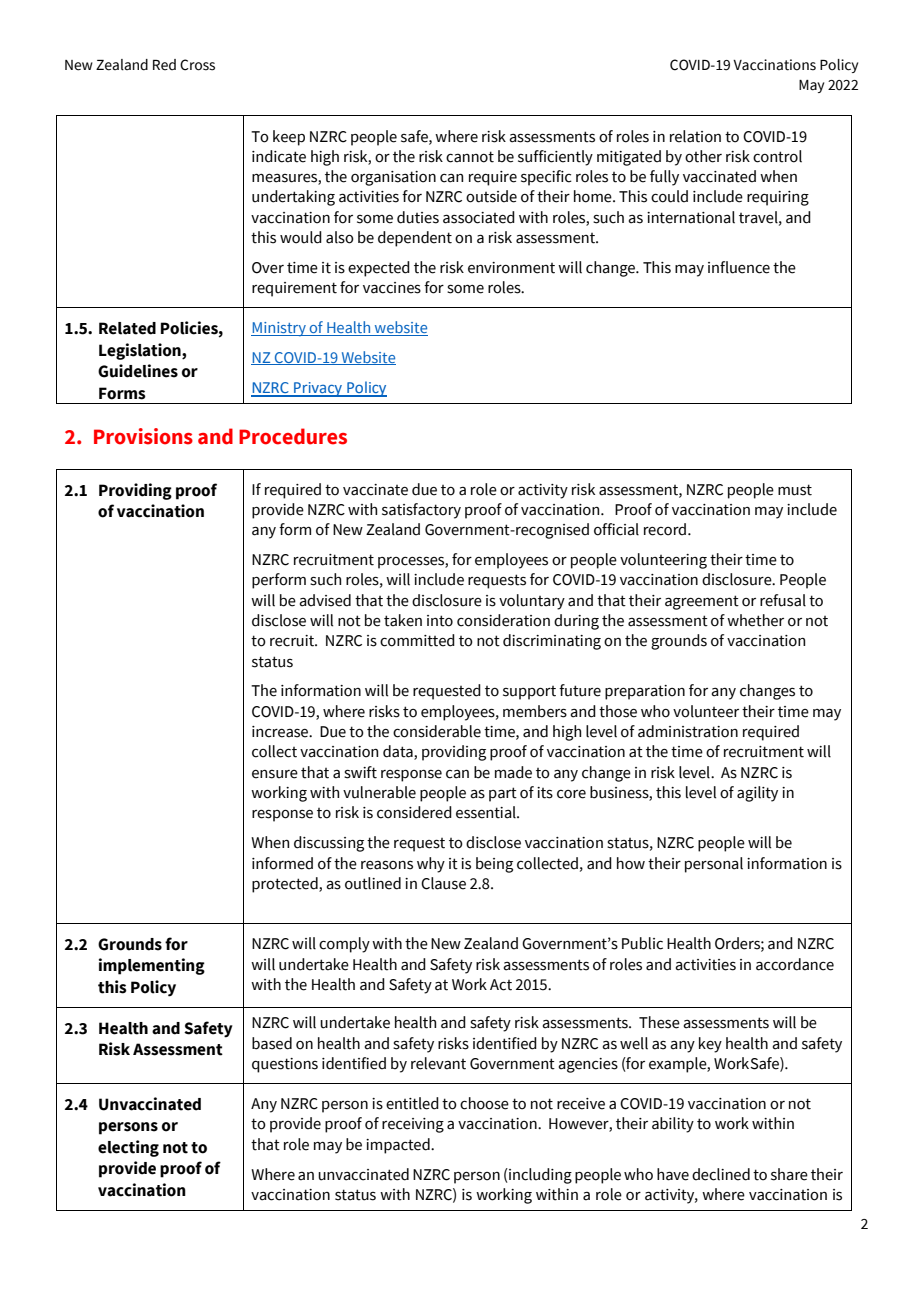 The image size is (924, 1308). Describe the element at coordinates (757, 794) in the page. I see `agility` at that location.
